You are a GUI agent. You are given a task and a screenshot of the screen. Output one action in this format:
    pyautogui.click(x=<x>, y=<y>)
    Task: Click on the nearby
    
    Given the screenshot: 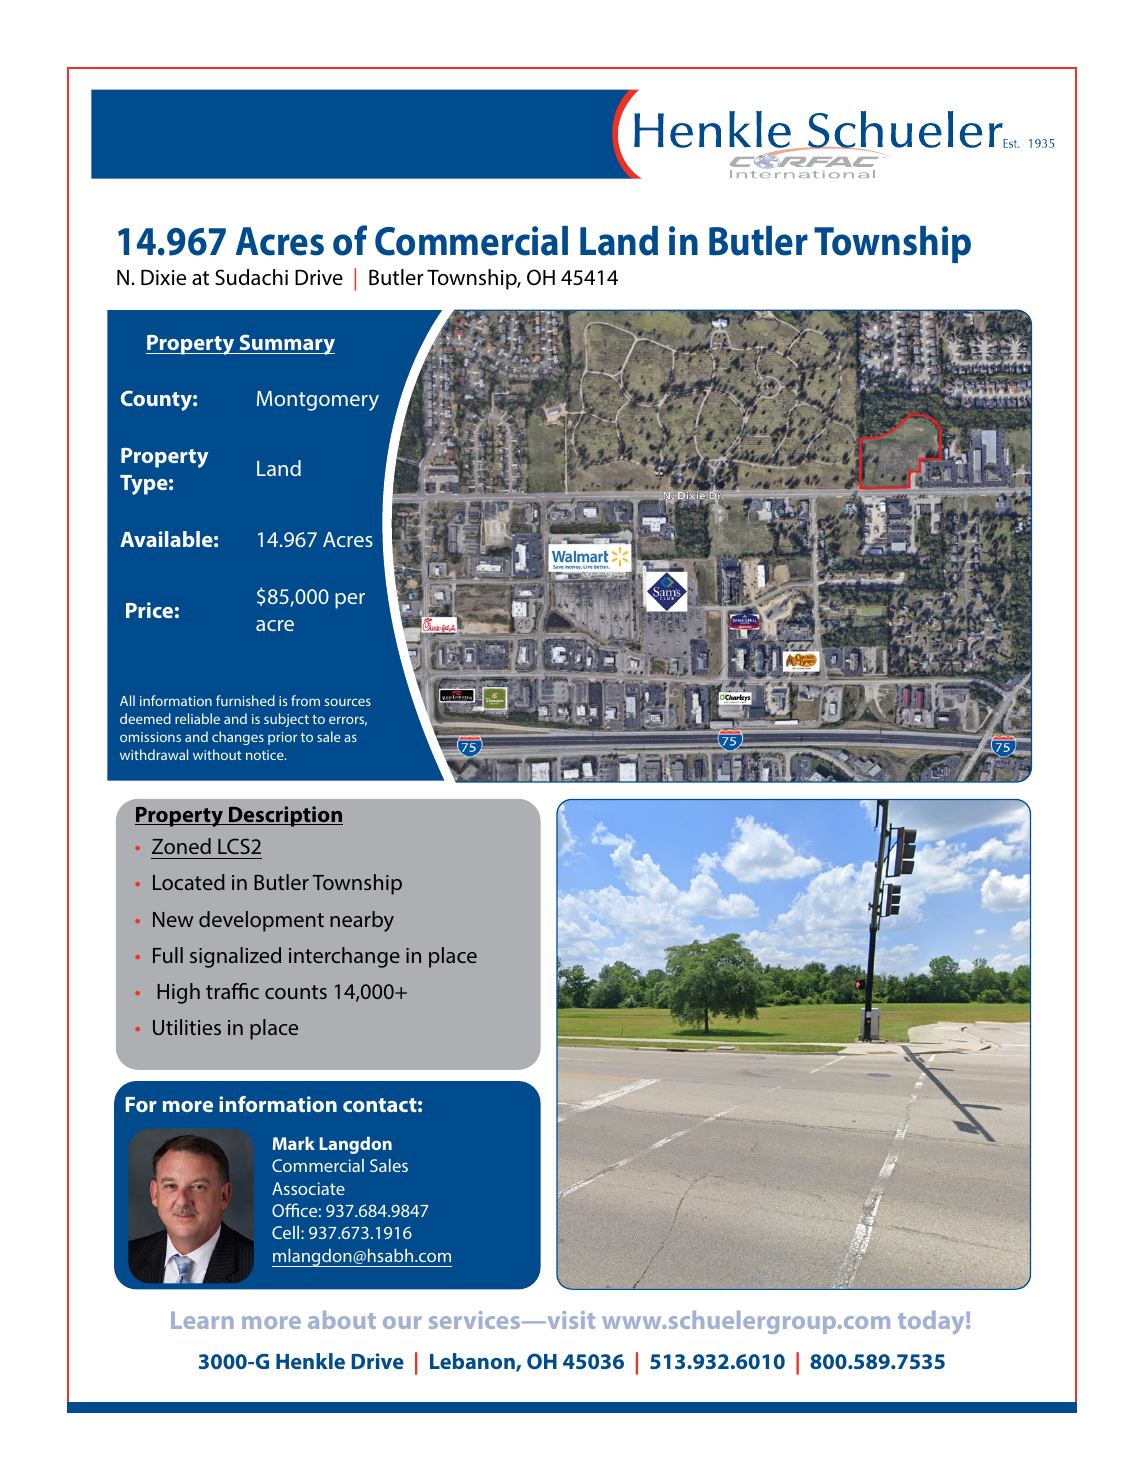 What is the action you would take?
    pyautogui.click(x=362, y=921)
